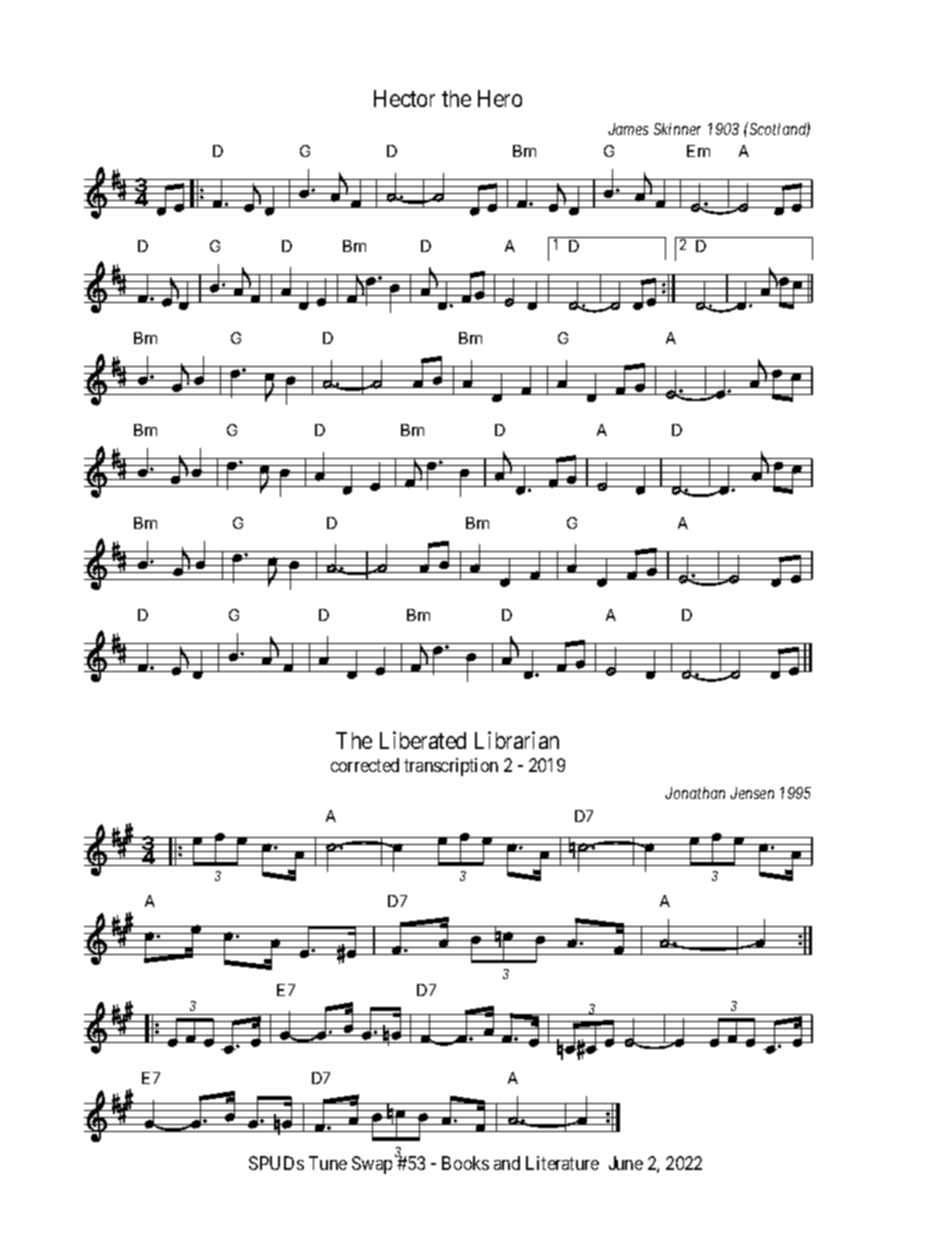  I want to click on June, so click(626, 1163).
